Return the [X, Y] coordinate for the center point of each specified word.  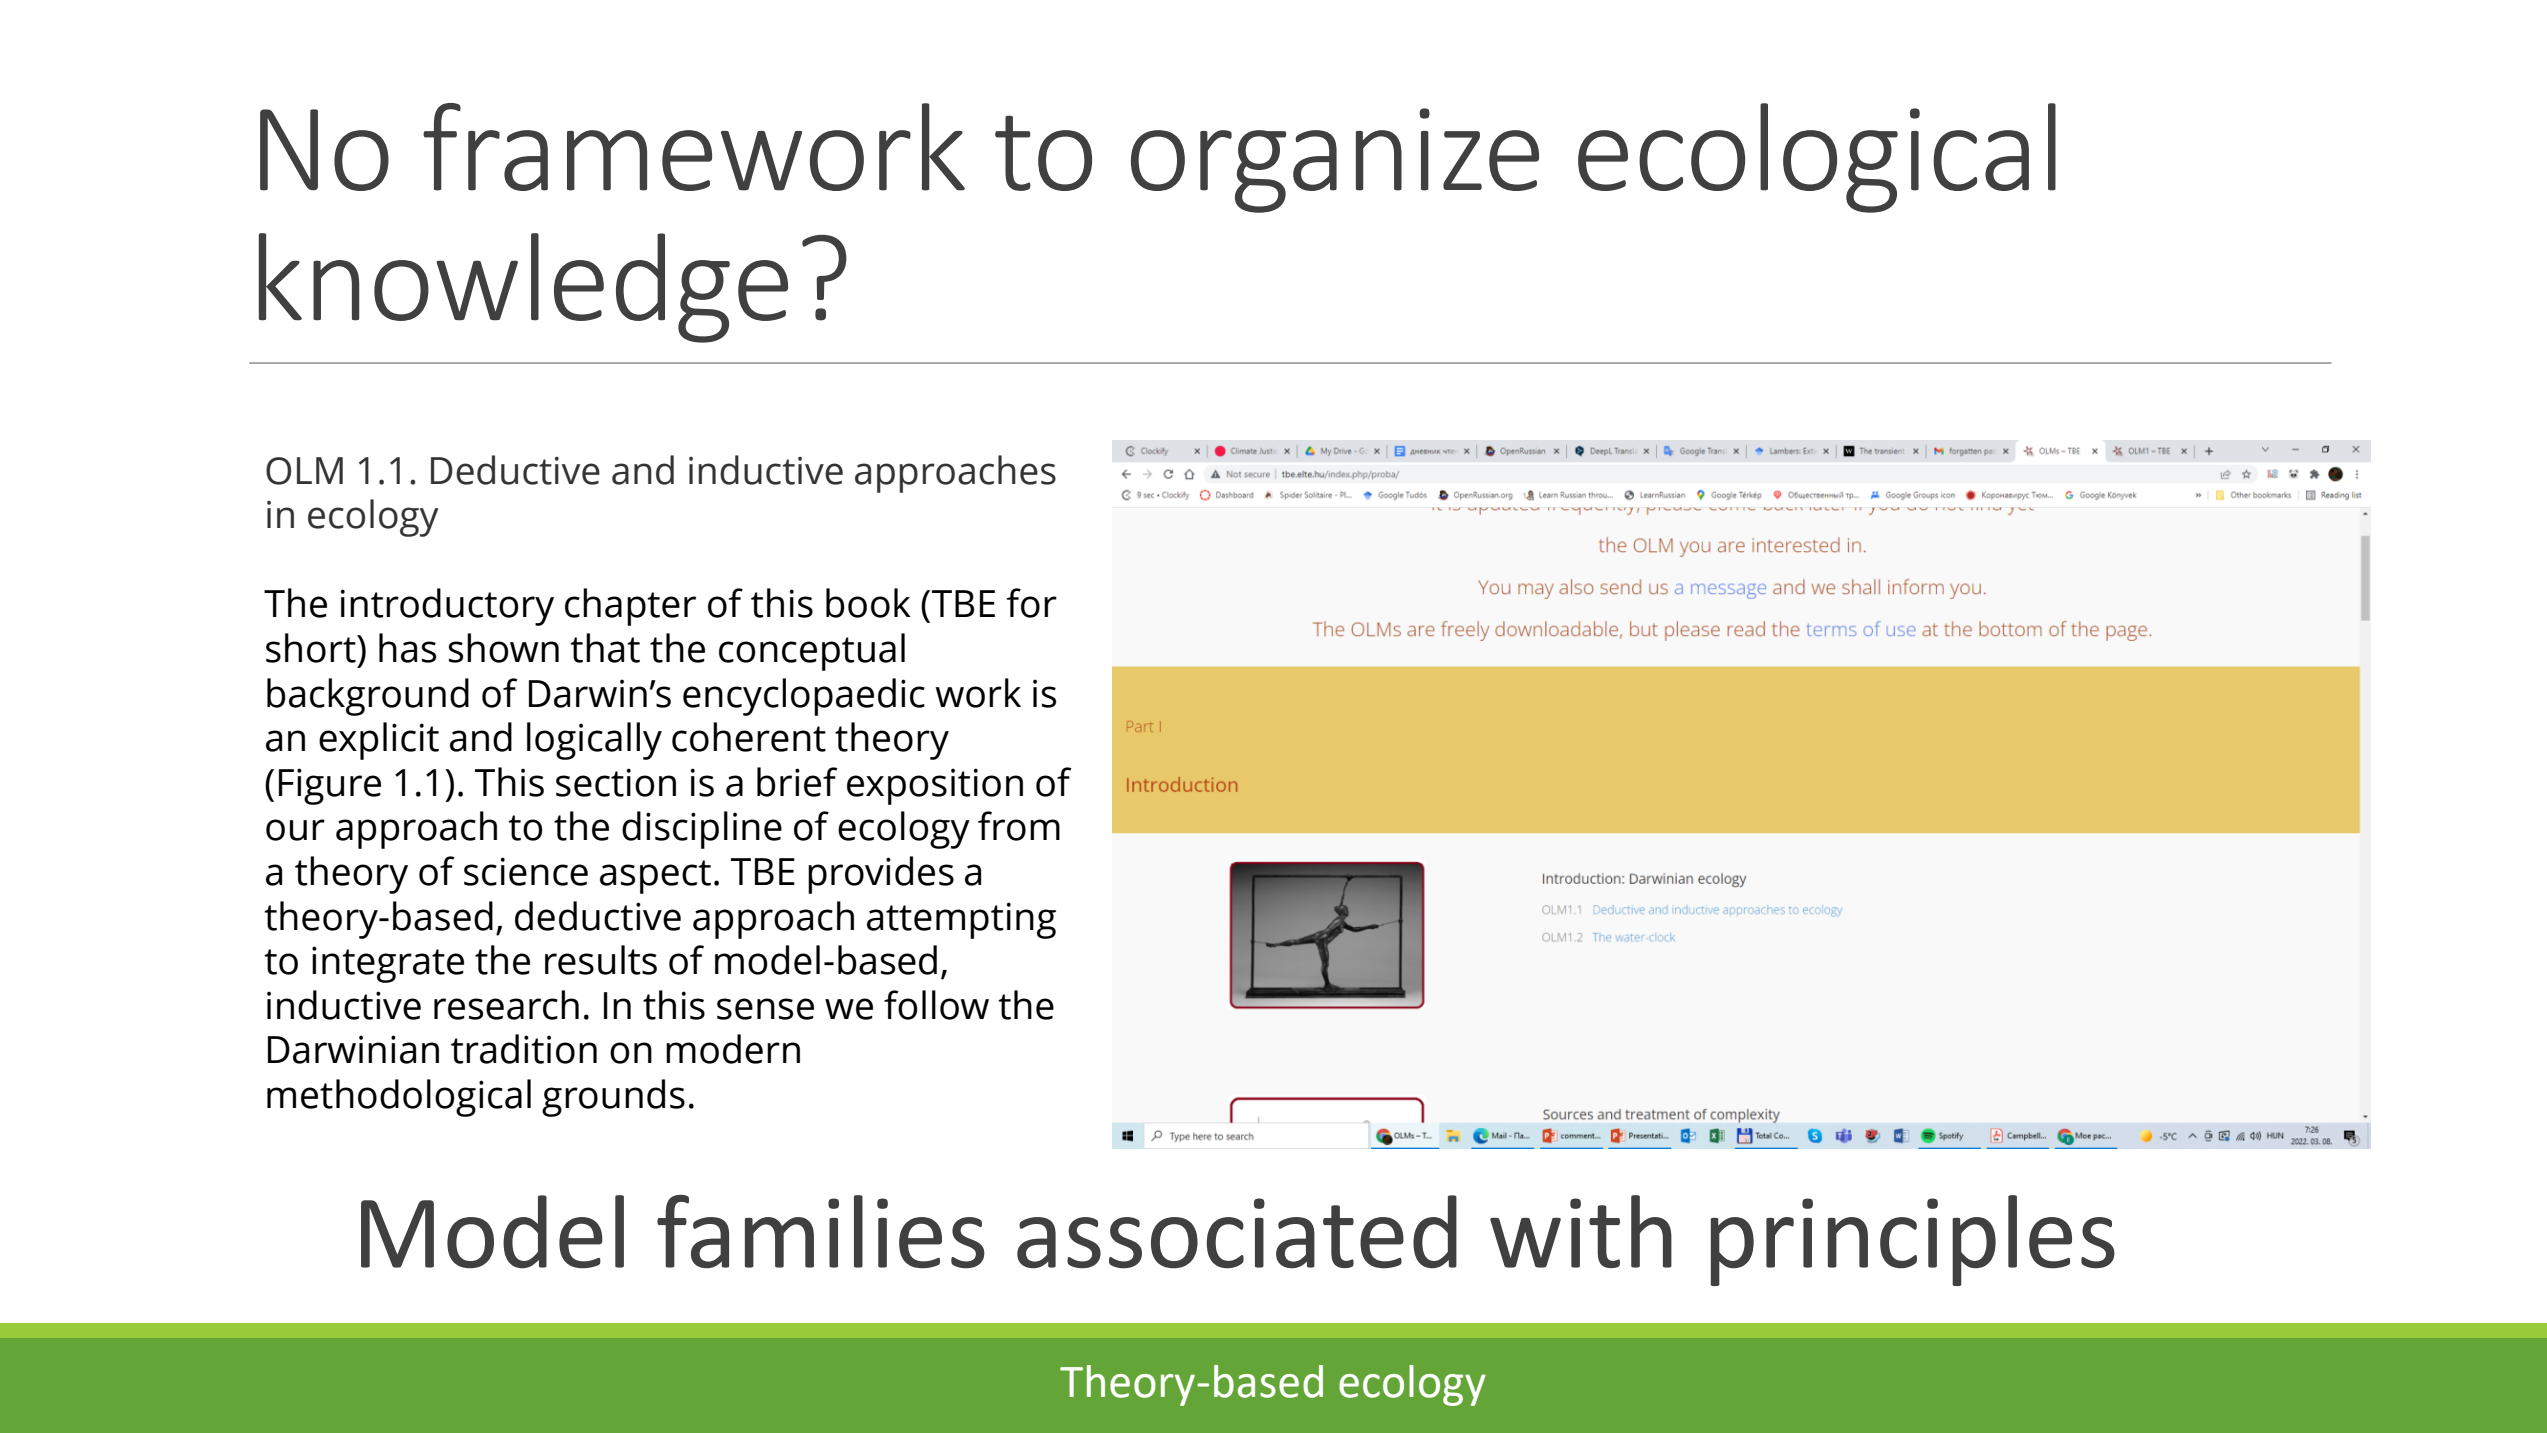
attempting [961, 920]
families [821, 1232]
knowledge [523, 288]
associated [1237, 1232]
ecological [1817, 158]
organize [1335, 160]
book [868, 603]
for [1032, 603]
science [526, 871]
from [1019, 826]
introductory [447, 607]
